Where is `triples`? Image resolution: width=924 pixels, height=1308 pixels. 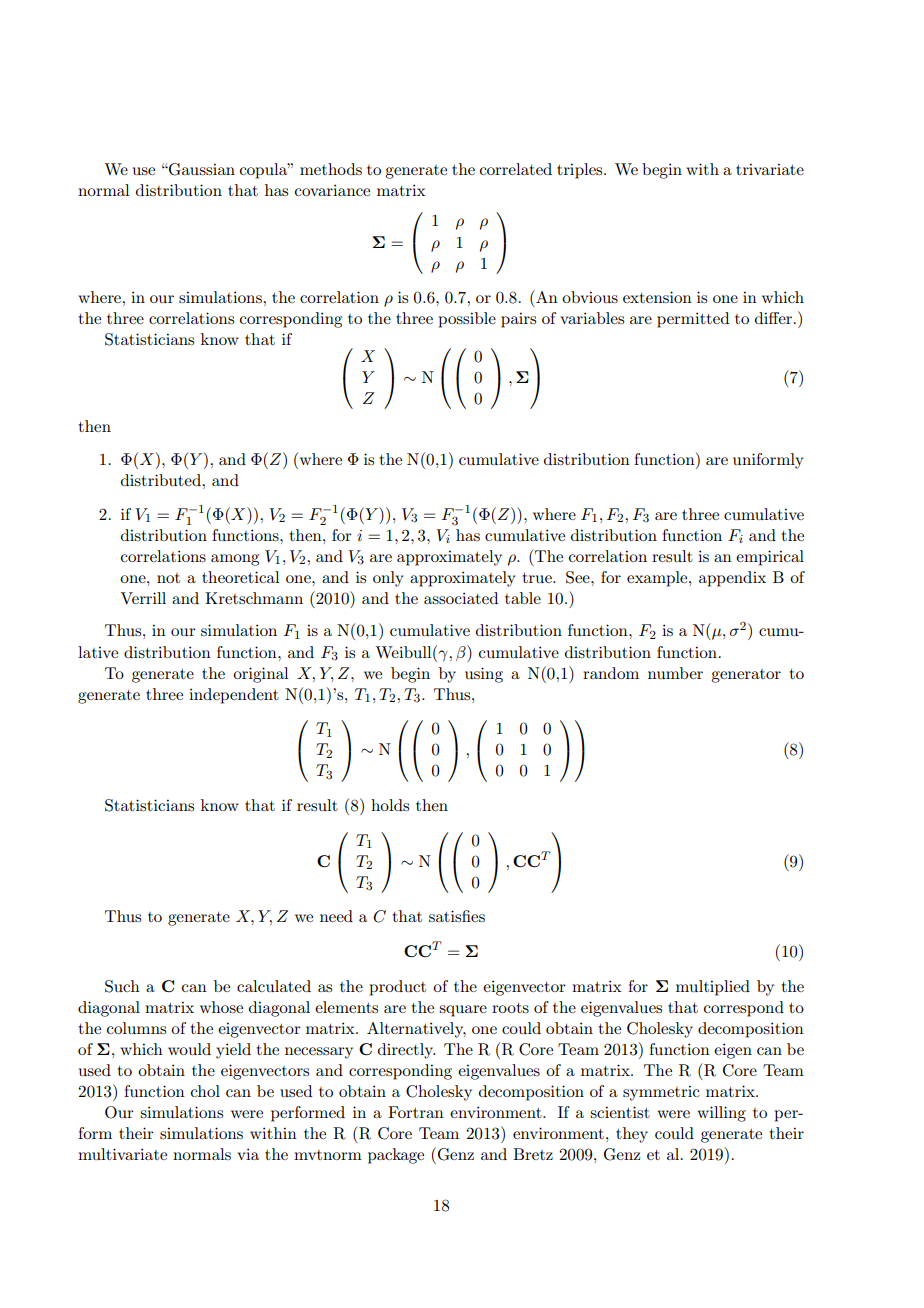 triples is located at coordinates (581, 171).
